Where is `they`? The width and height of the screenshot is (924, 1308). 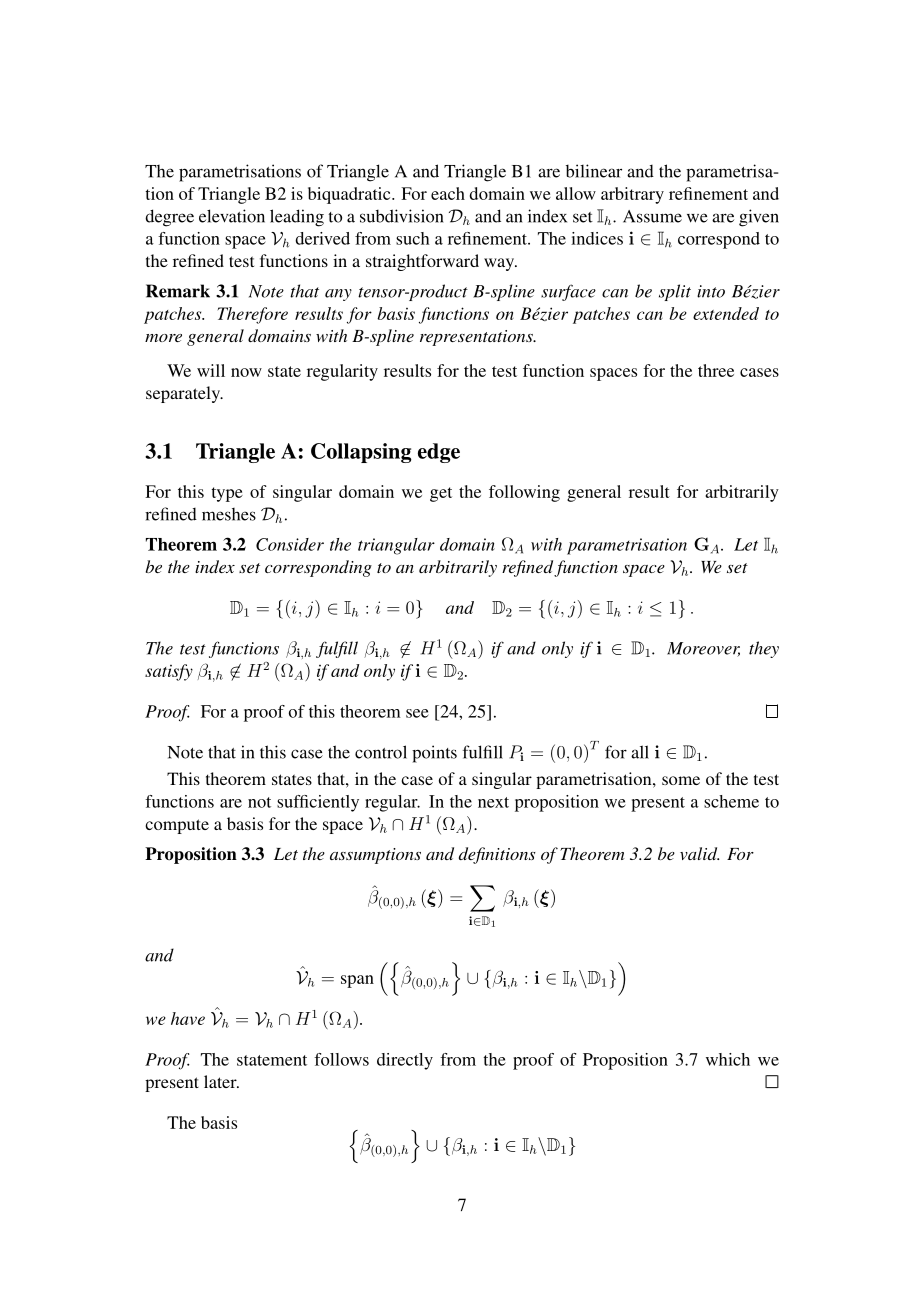
they is located at coordinates (764, 649).
